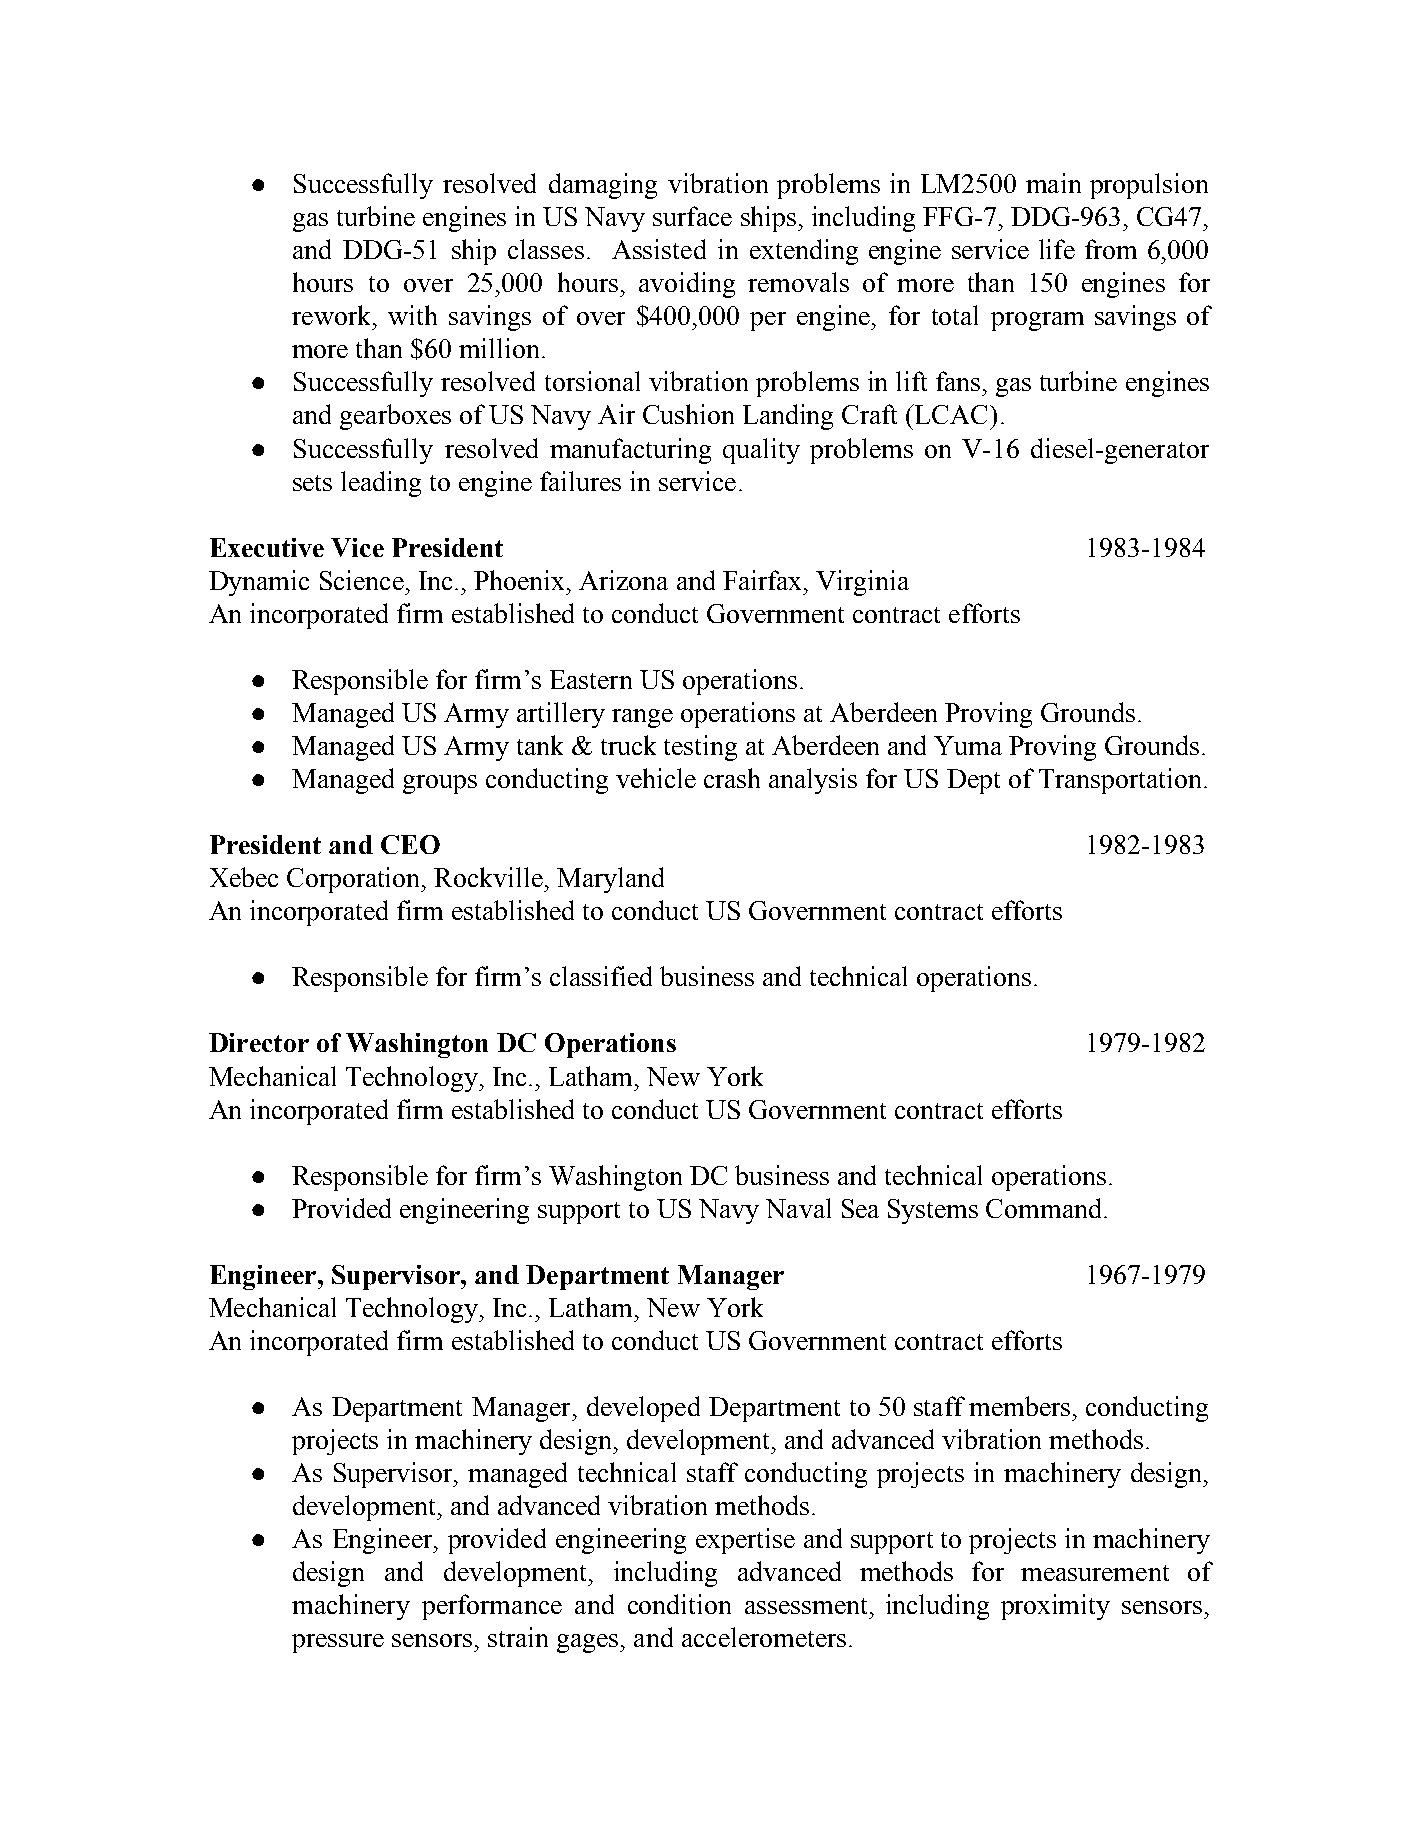 This screenshot has width=1419, height=1837. I want to click on Director, so click(259, 1042).
